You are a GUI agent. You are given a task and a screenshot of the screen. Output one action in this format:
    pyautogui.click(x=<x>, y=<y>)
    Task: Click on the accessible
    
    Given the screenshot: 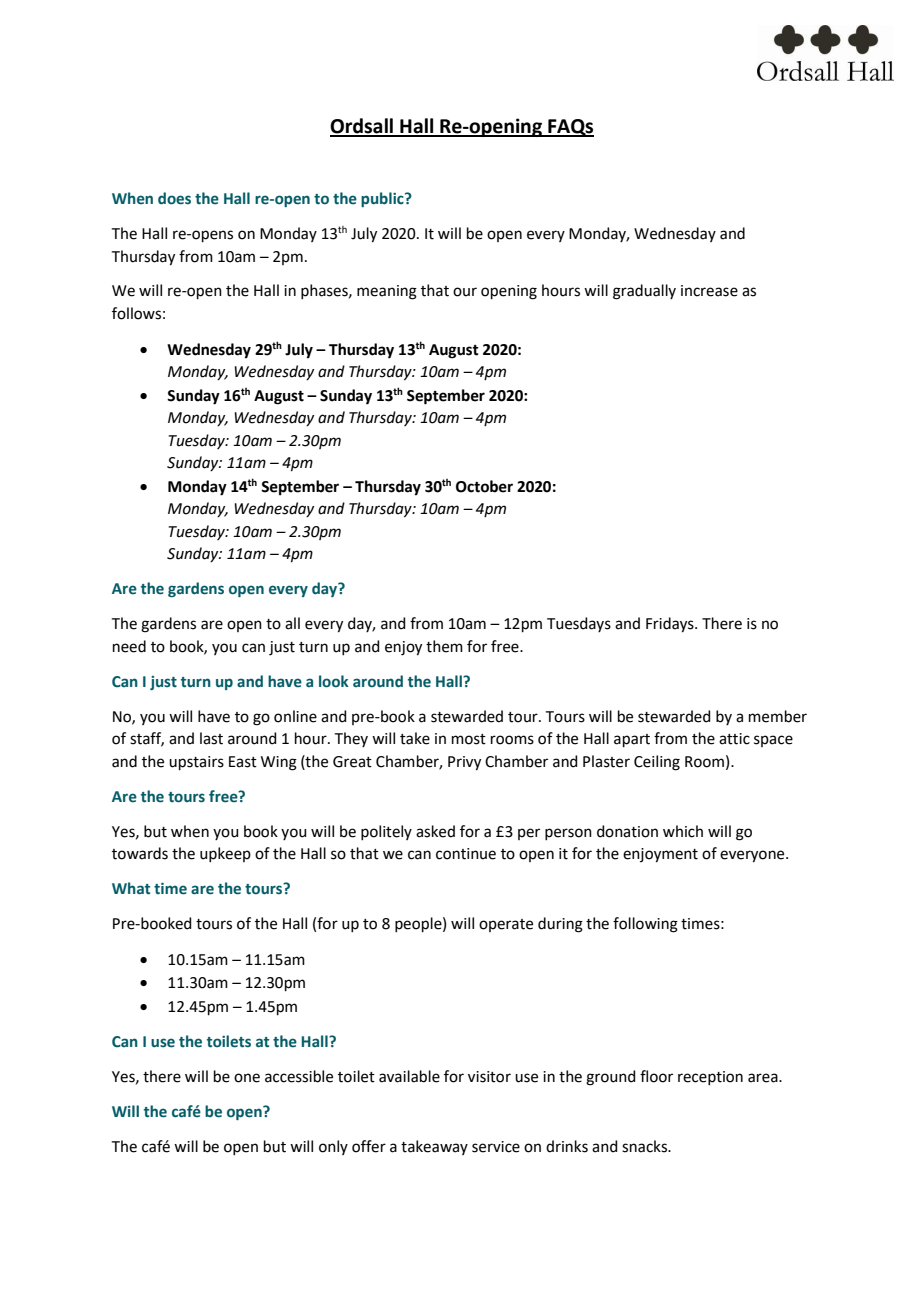 What is the action you would take?
    pyautogui.click(x=299, y=1076)
